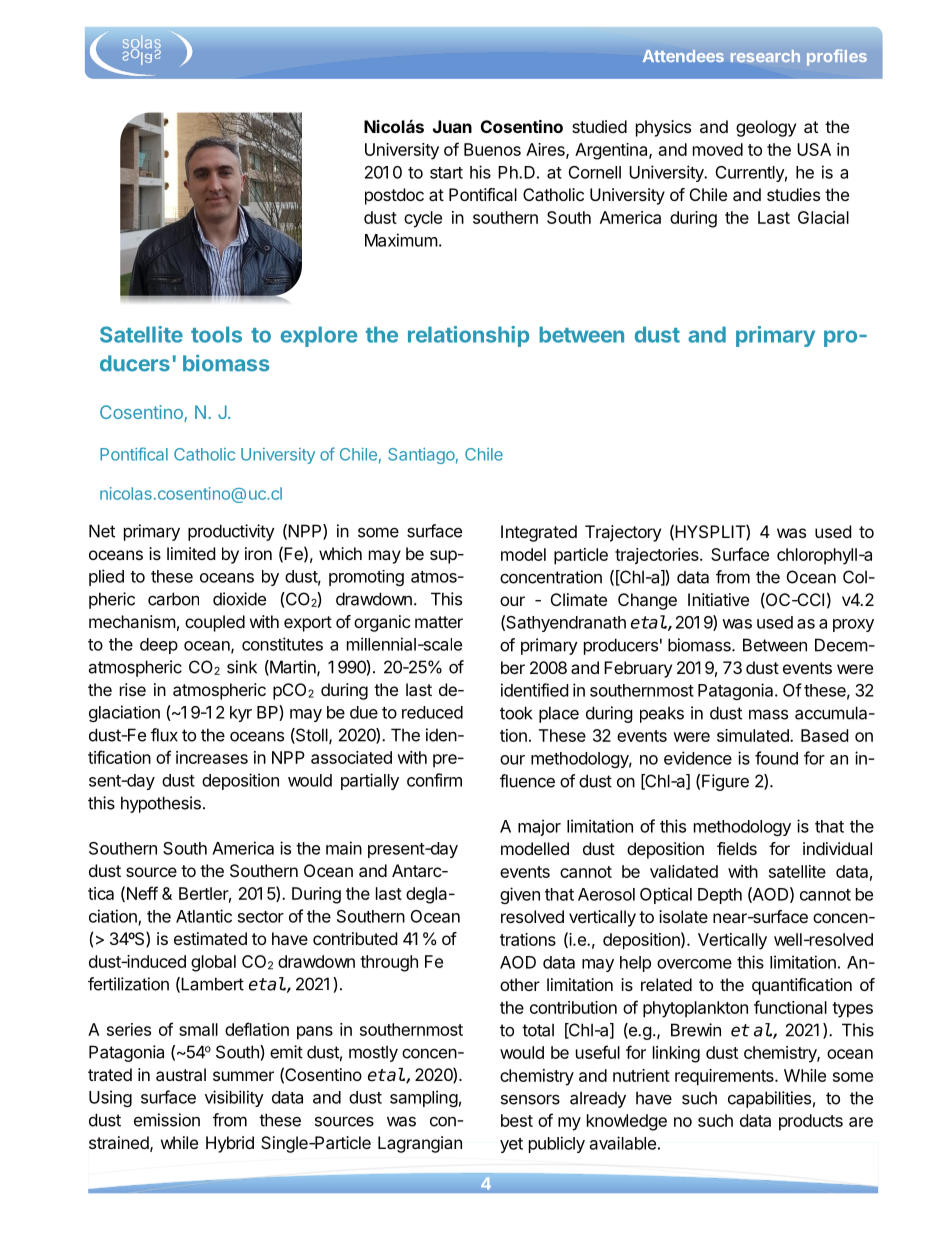 The width and height of the screenshot is (952, 1233). I want to click on postdoc, so click(394, 196).
